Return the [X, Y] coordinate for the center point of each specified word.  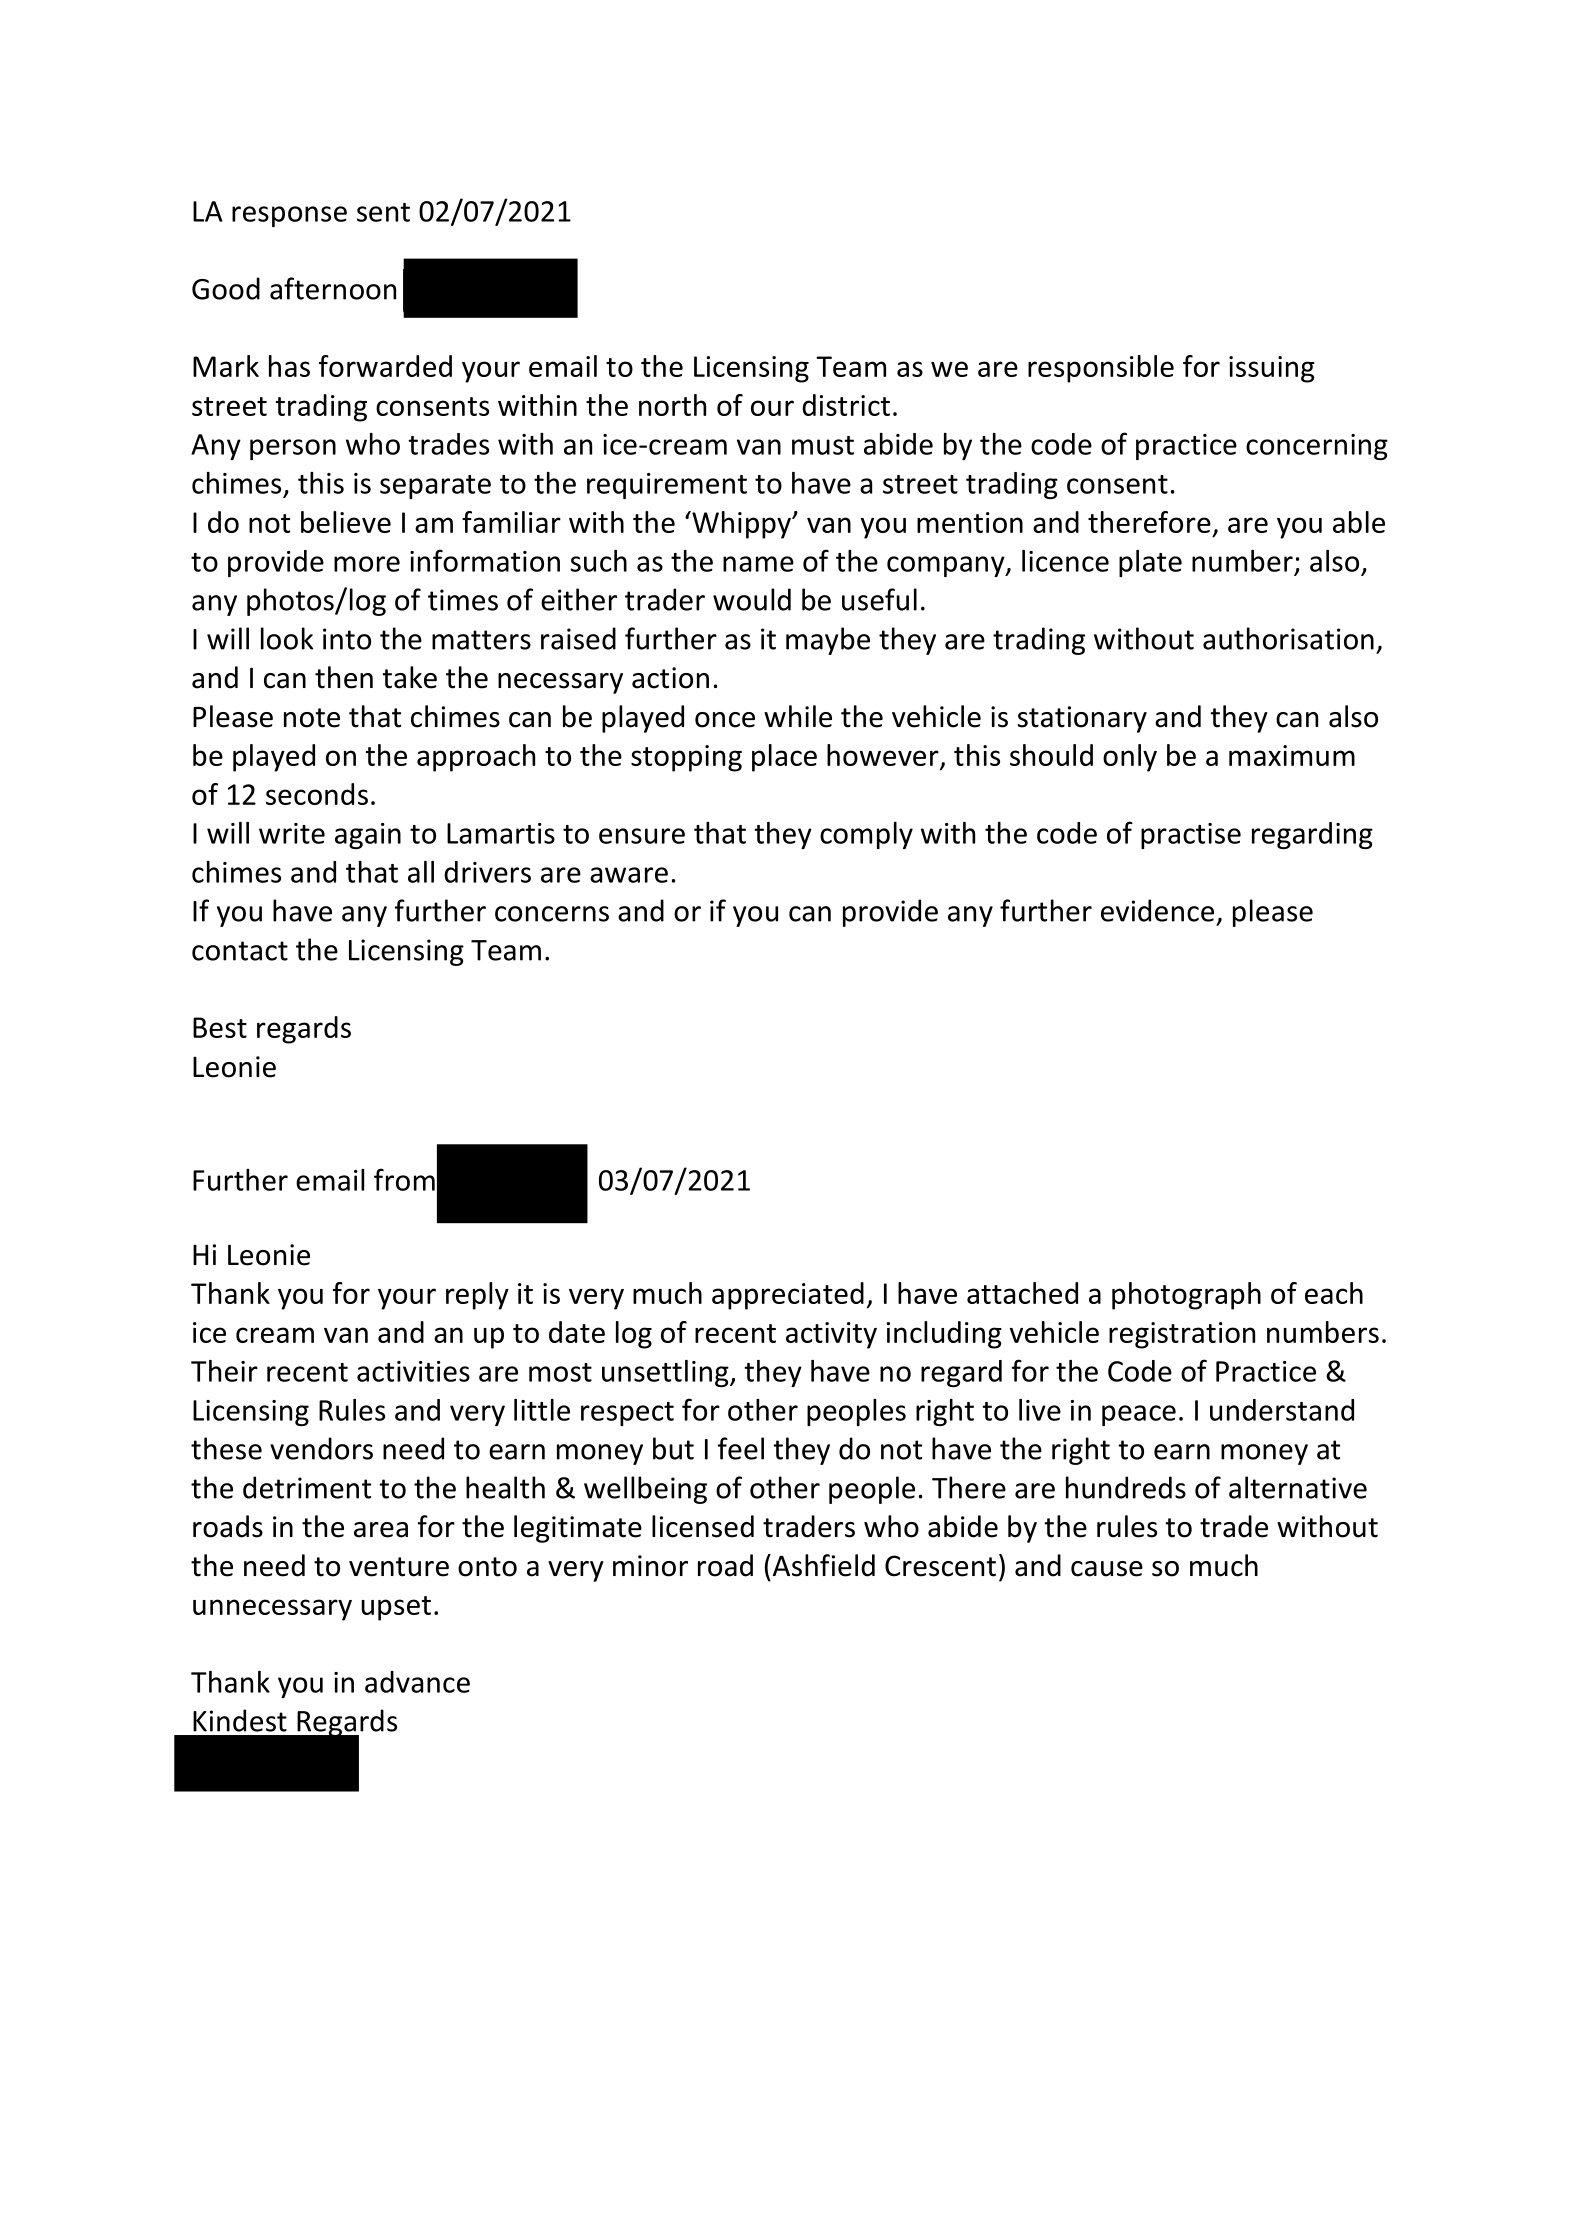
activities [413, 1371]
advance [417, 1682]
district [846, 405]
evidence [1157, 910]
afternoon [333, 288]
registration [1182, 1335]
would [752, 599]
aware [629, 875]
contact [240, 951]
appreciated [788, 1296]
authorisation [1288, 638]
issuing [1272, 369]
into [347, 639]
